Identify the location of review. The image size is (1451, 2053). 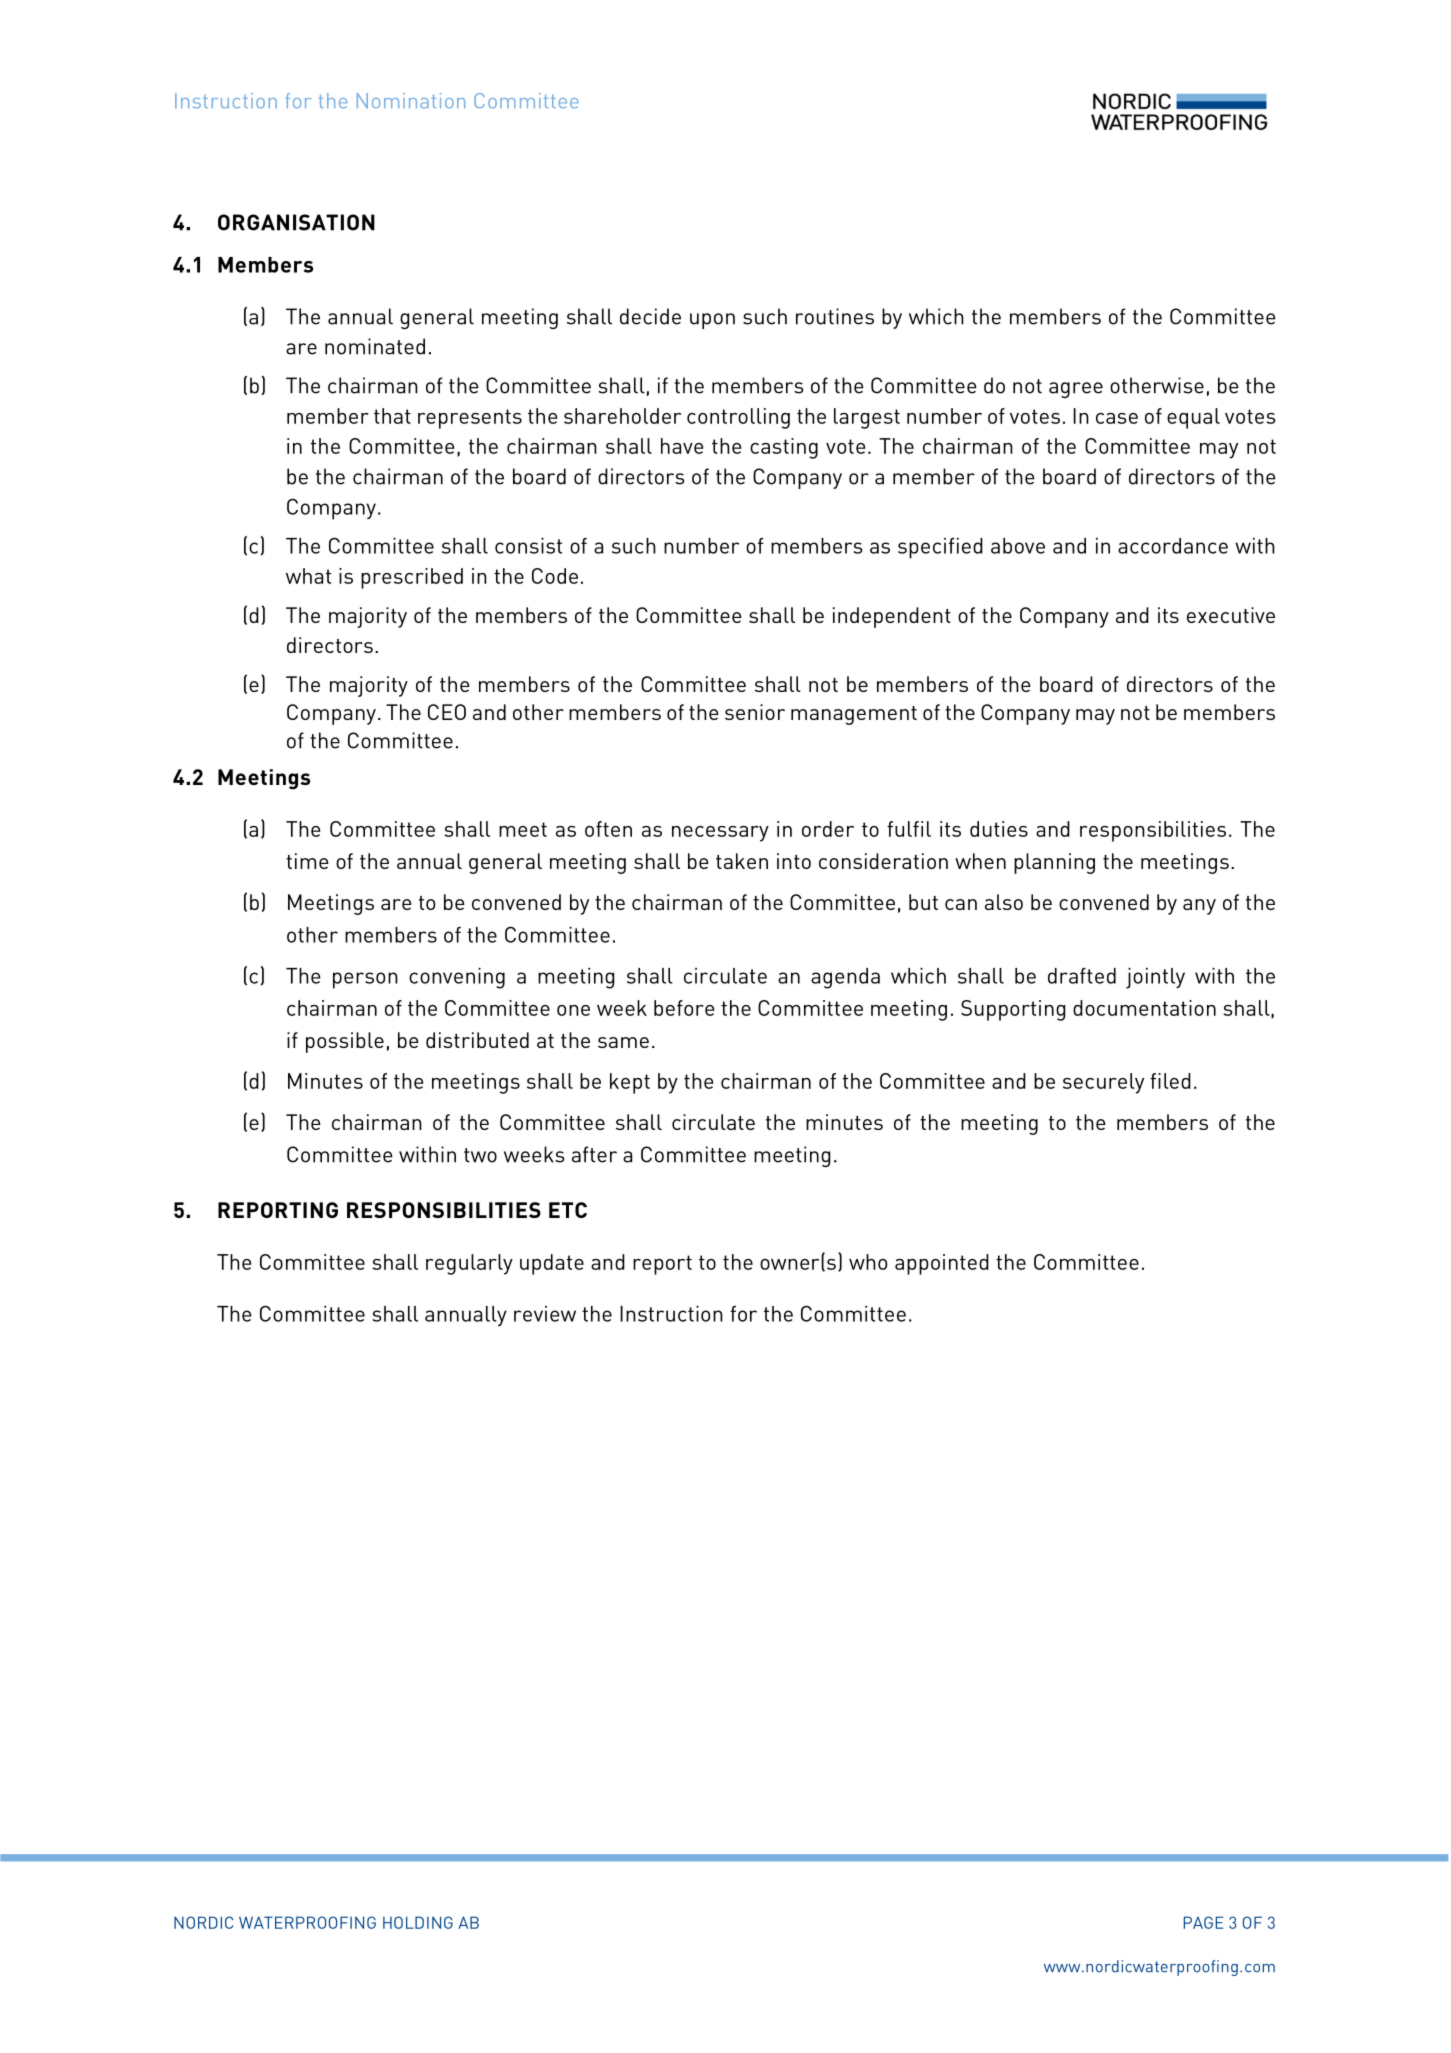
(545, 1314).
